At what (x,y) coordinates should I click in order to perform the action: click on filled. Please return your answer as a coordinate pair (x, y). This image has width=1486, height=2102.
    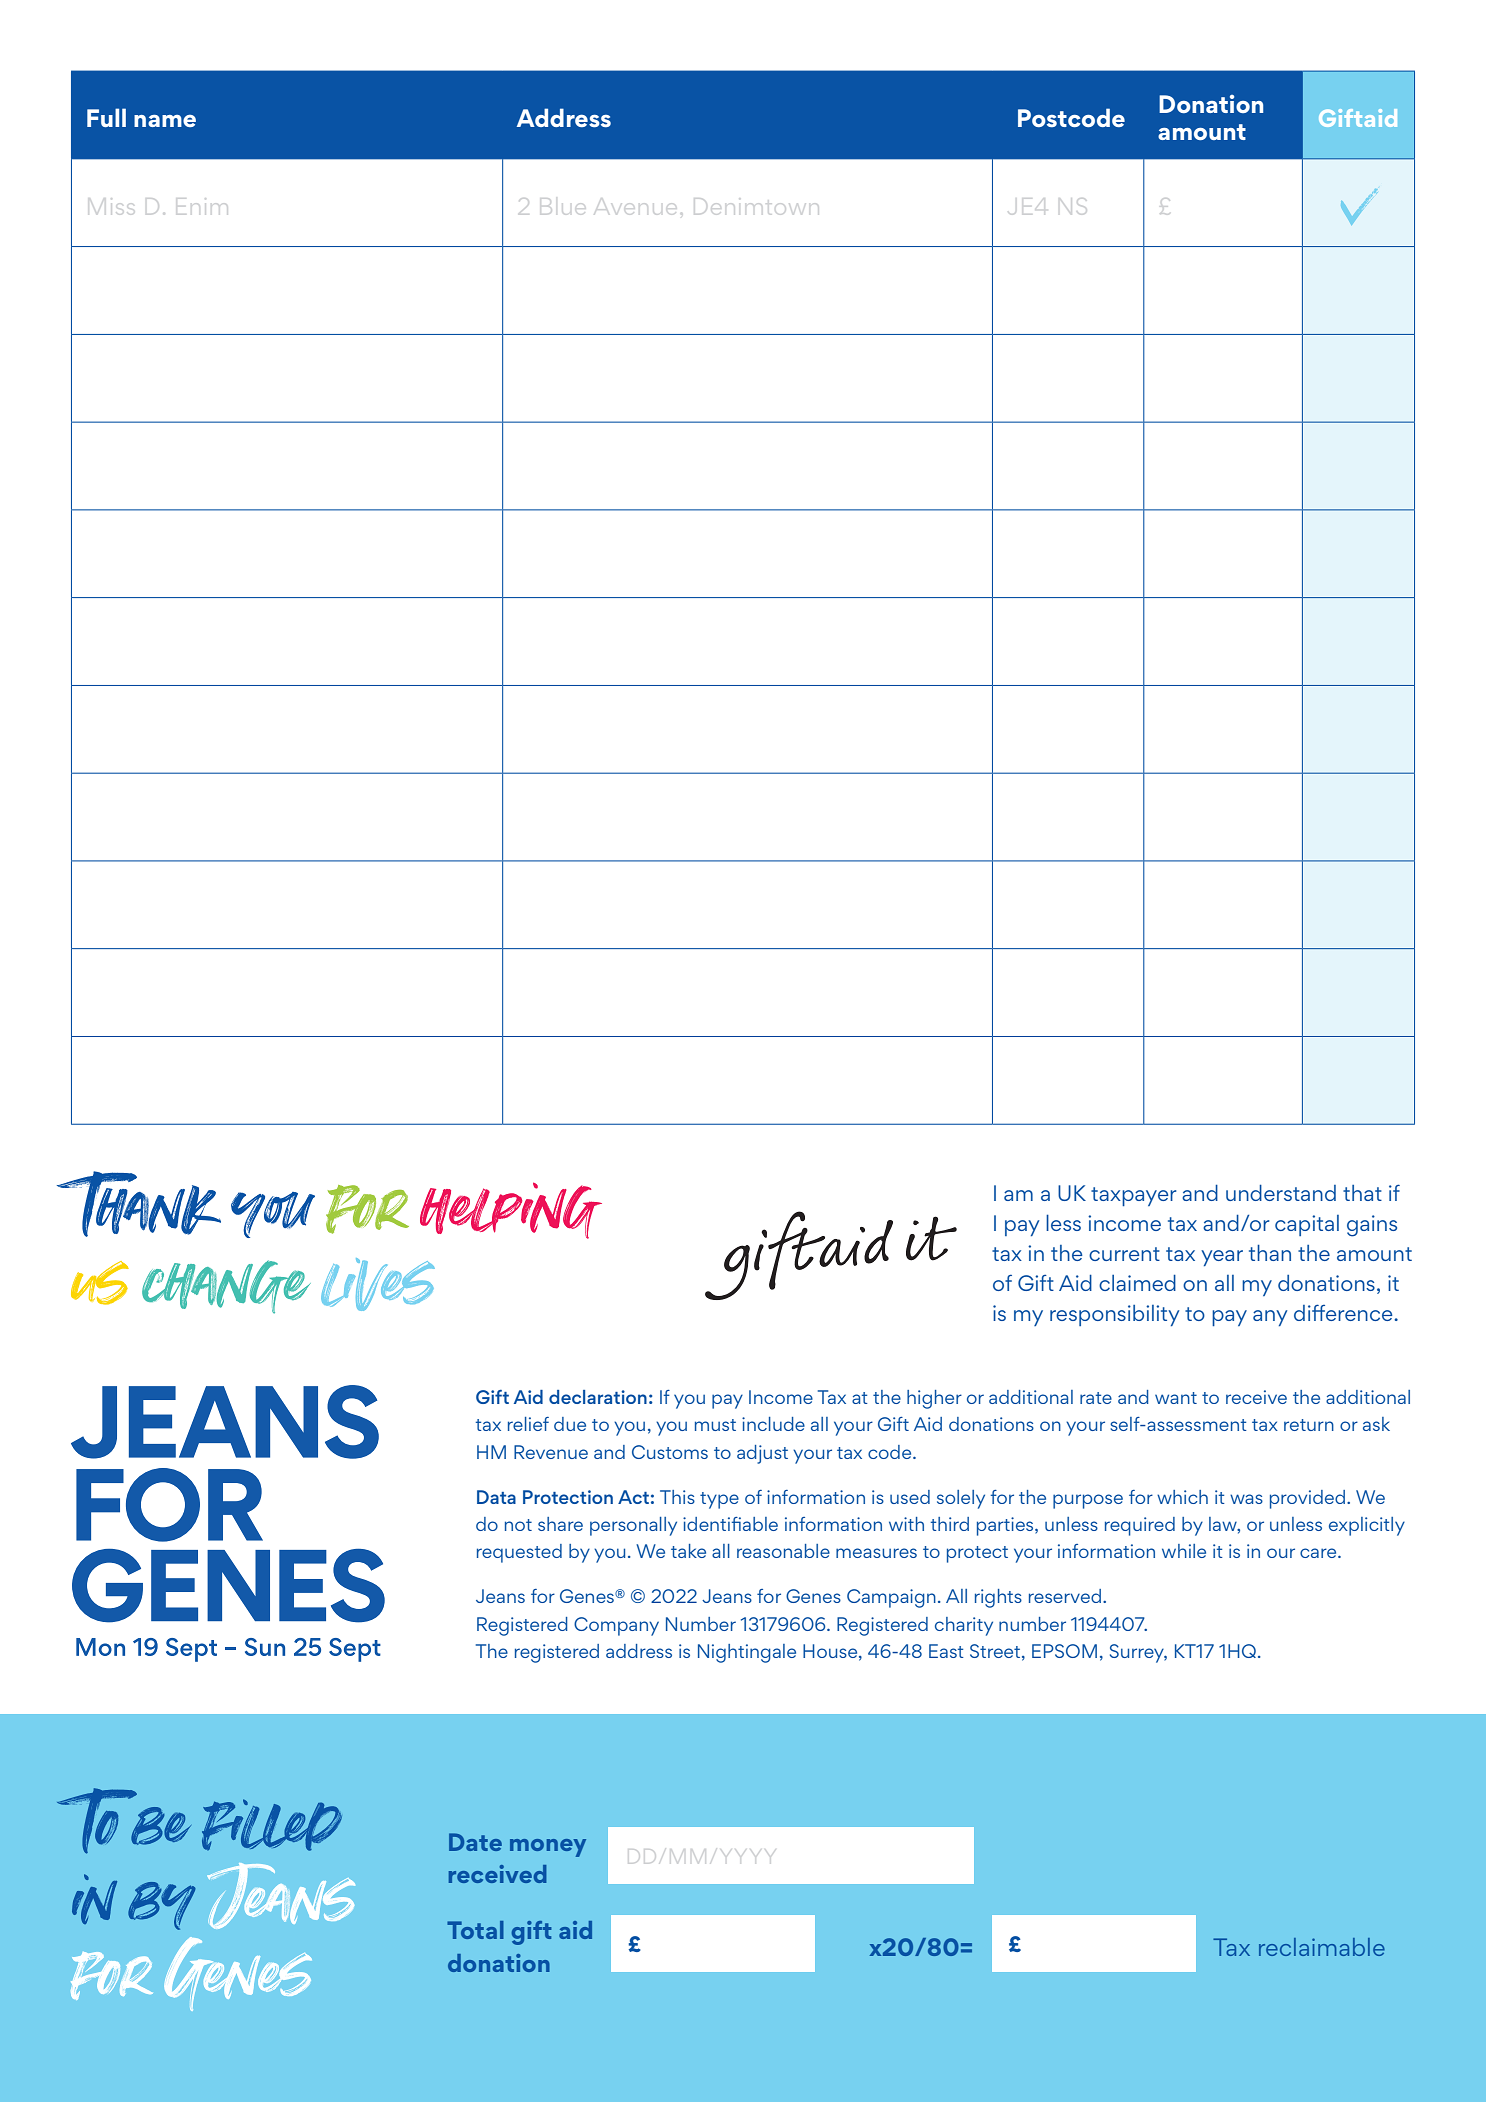
    Looking at the image, I should click on (272, 1825).
